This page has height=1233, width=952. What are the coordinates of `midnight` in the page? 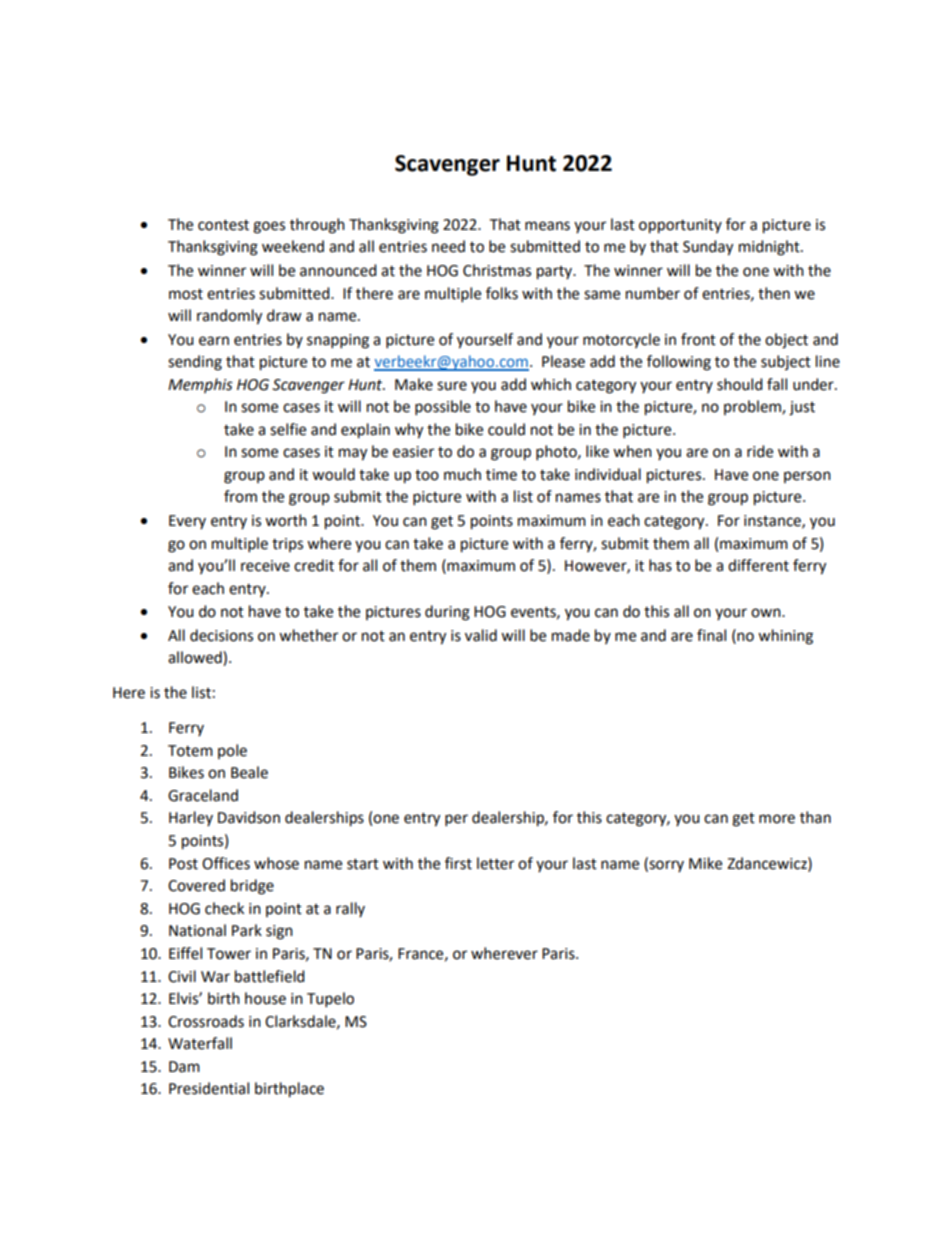 It's located at (770, 248).
